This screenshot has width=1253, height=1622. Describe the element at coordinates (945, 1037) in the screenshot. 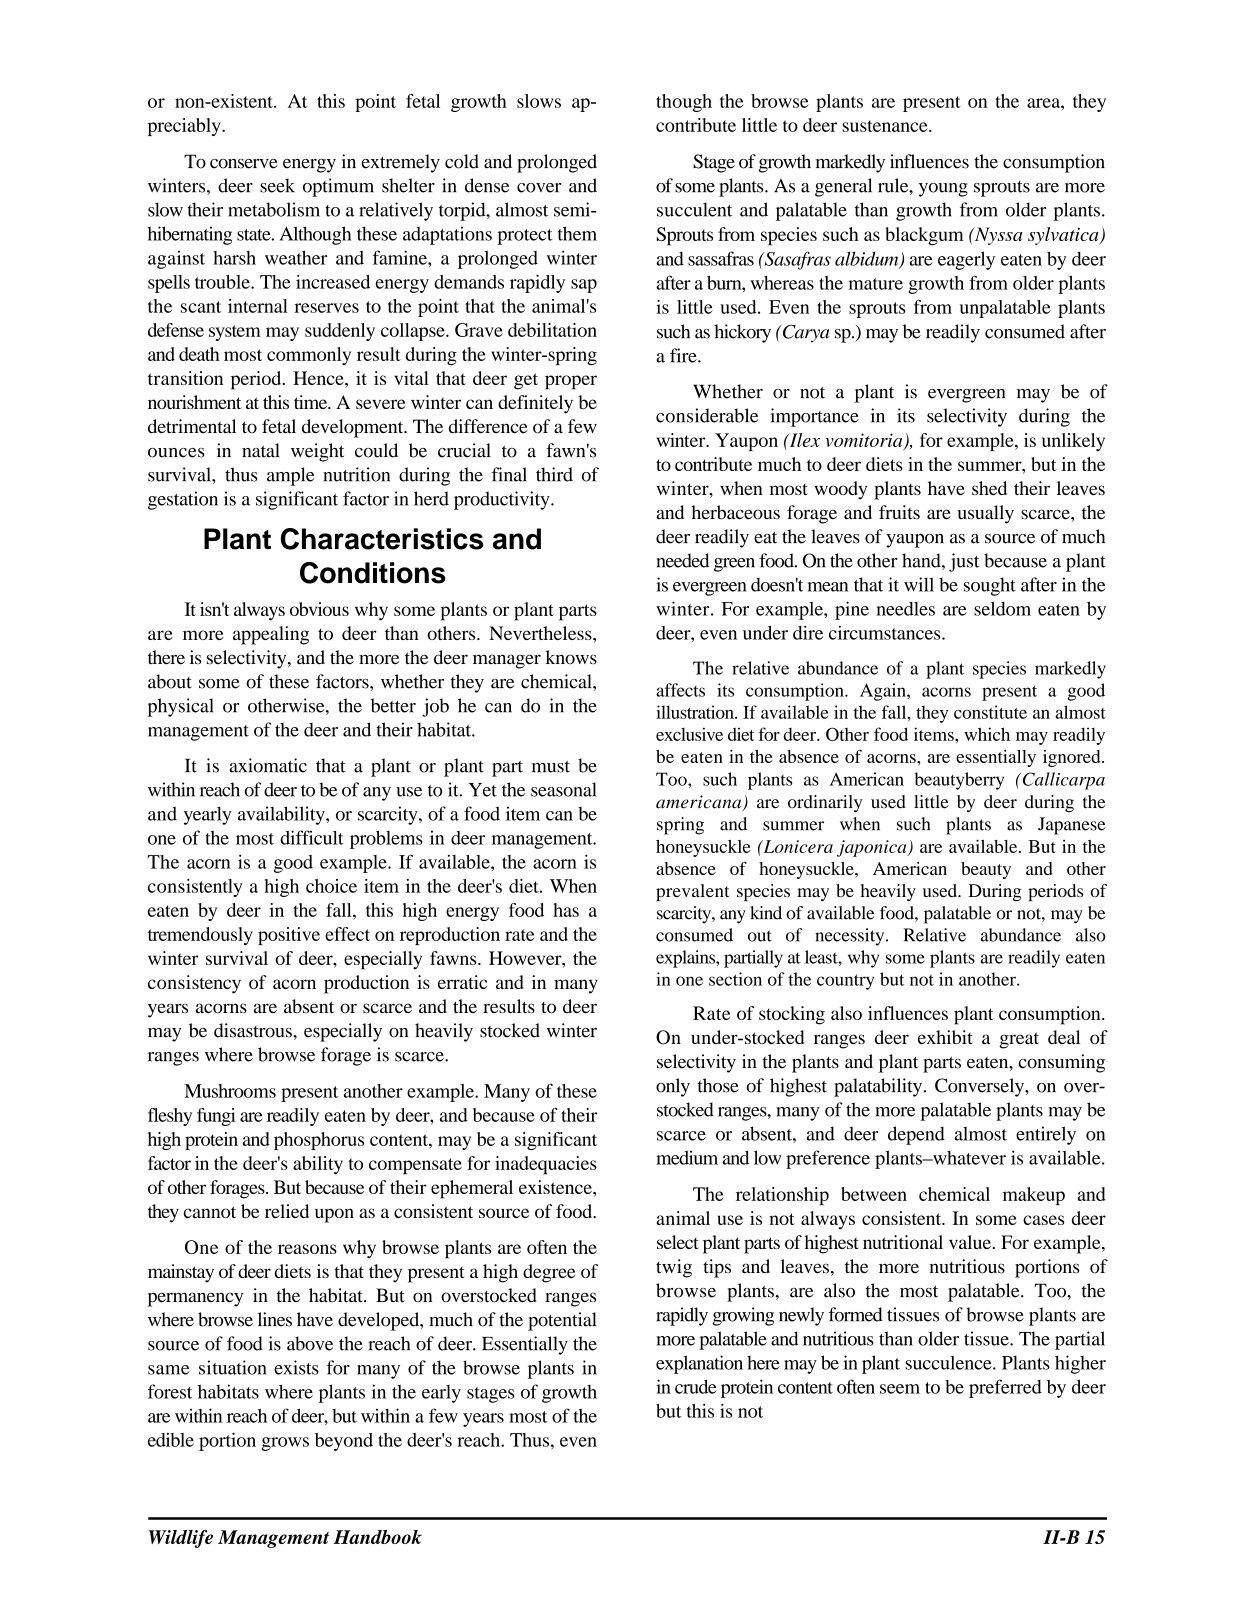

I see `exhibit` at that location.
